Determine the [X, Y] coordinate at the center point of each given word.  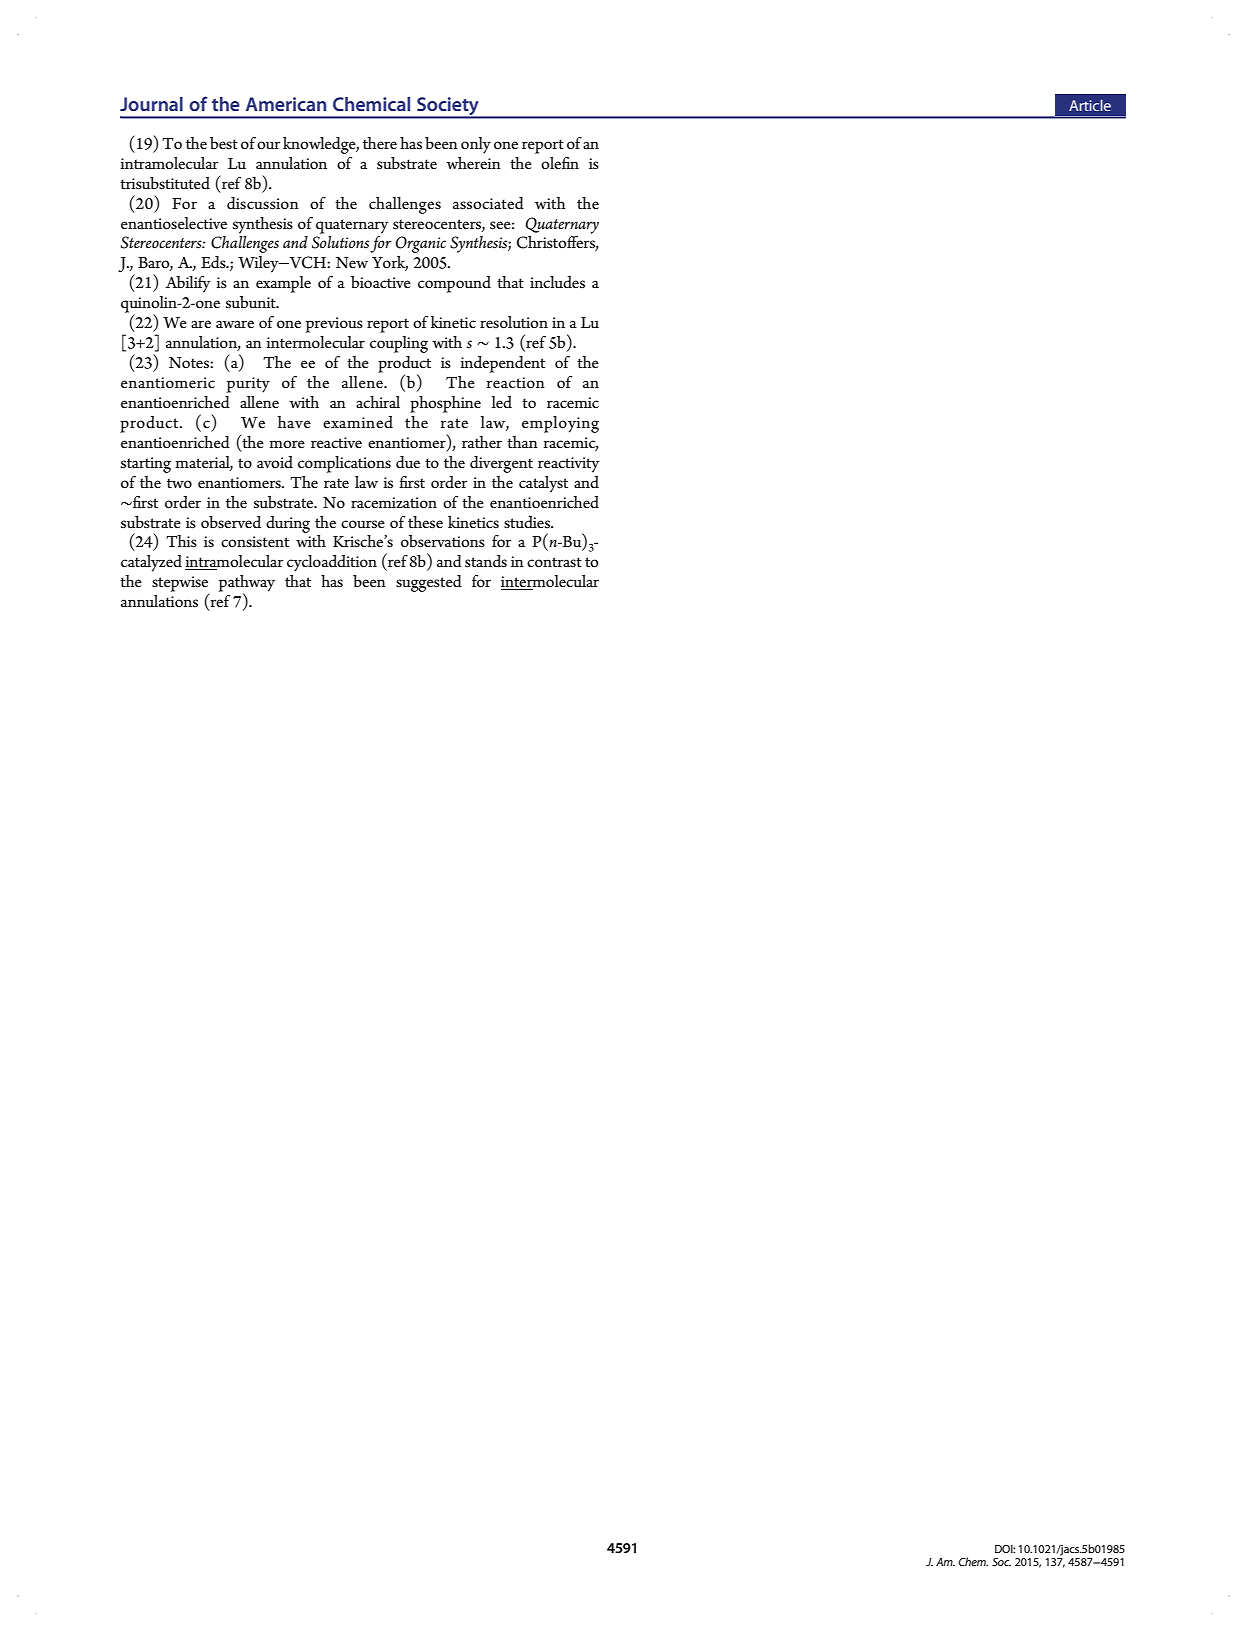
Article [1090, 105]
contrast [554, 562]
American [286, 104]
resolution [514, 322]
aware [235, 324]
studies [528, 522]
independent [502, 364]
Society [448, 107]
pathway [247, 584]
